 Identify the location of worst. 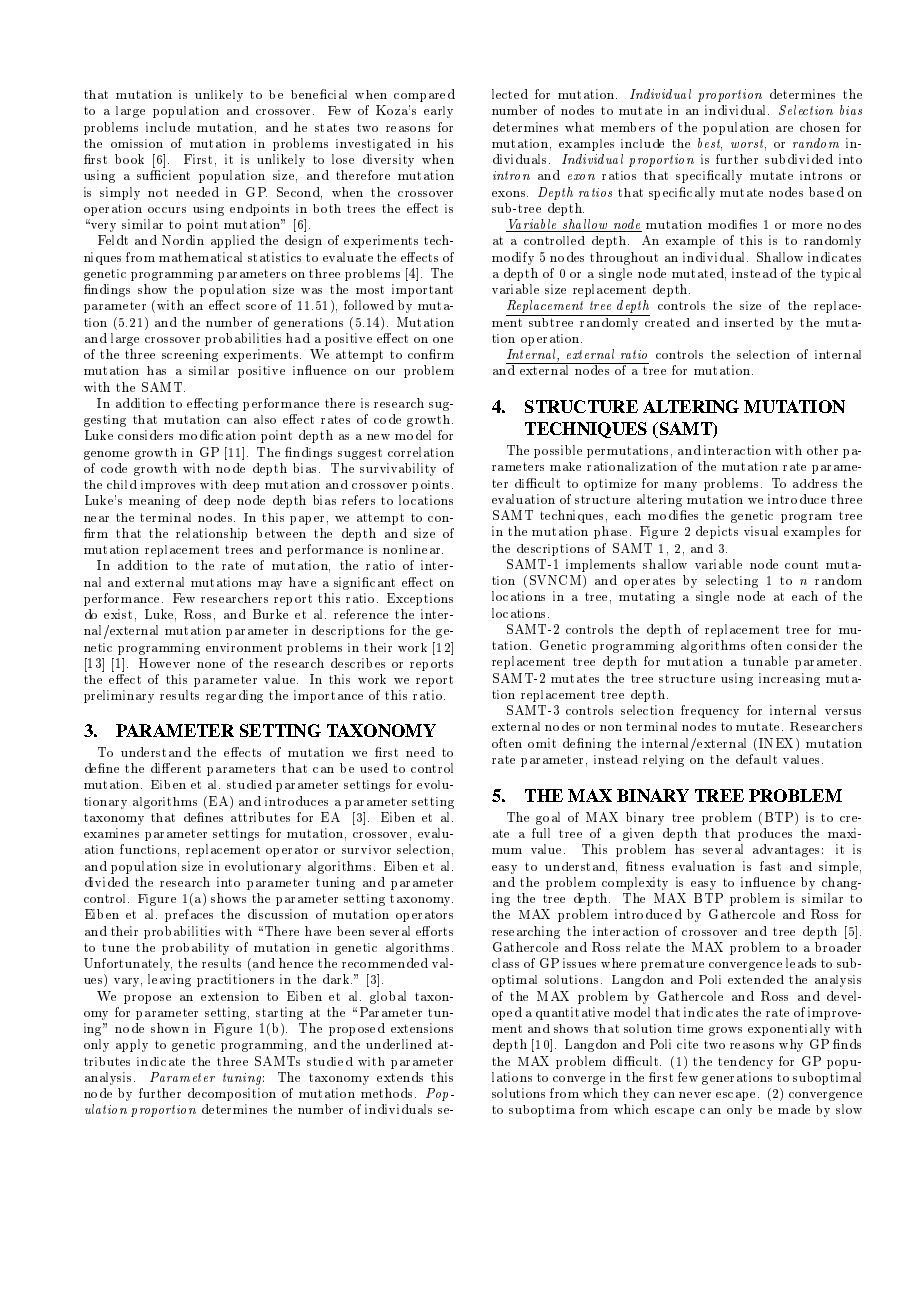
(748, 144).
